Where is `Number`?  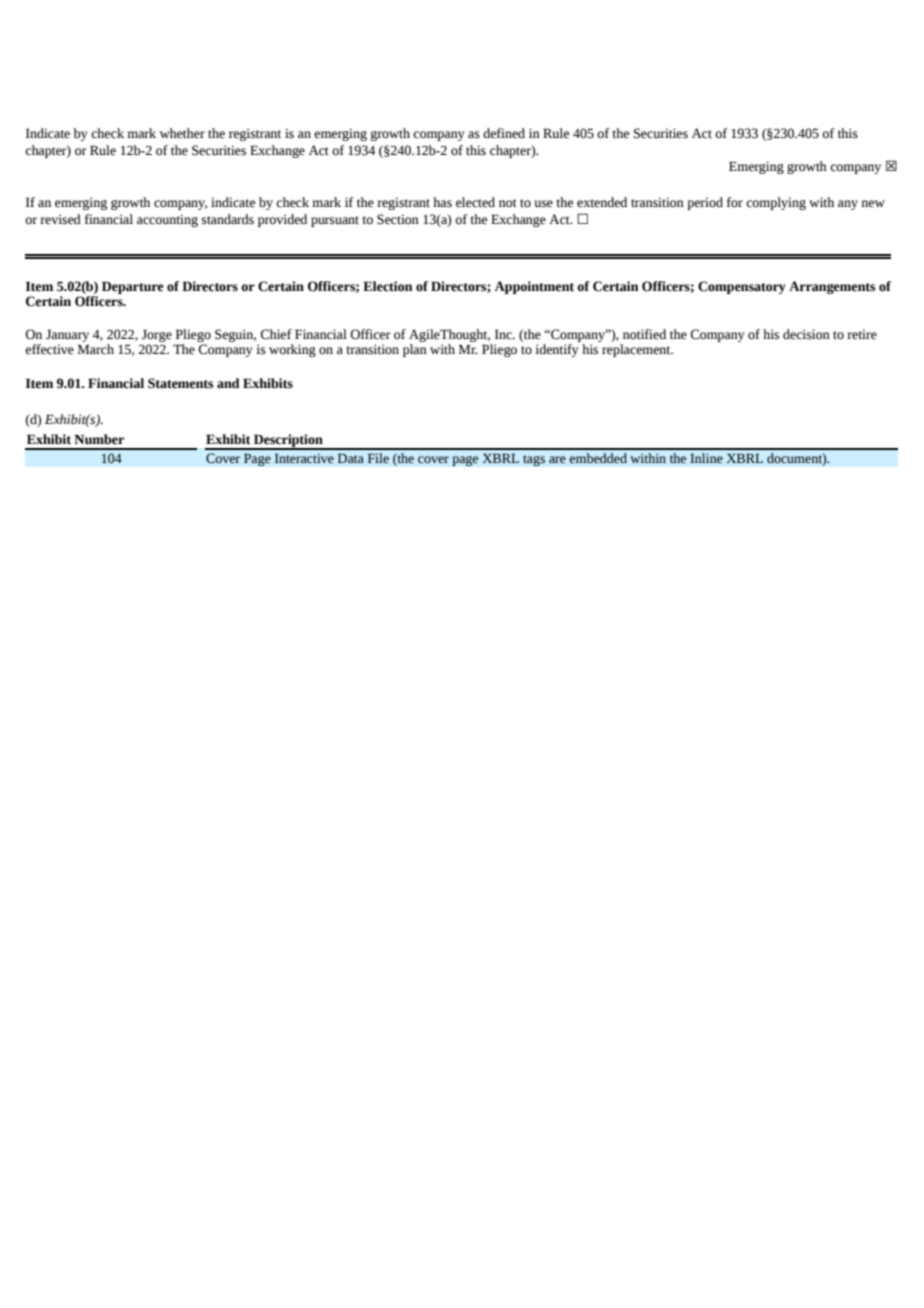 Number is located at coordinates (99, 439).
